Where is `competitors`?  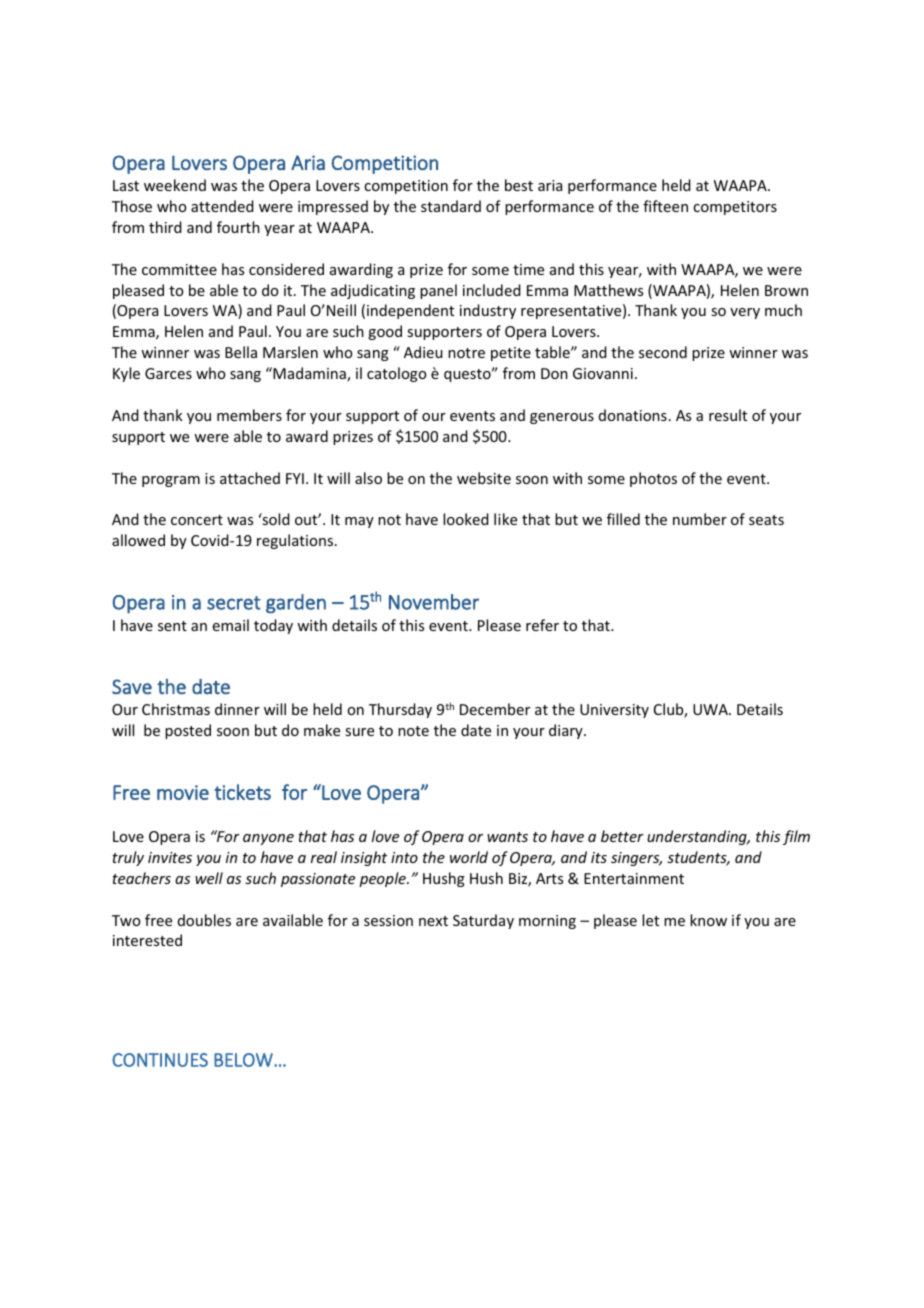
competitors is located at coordinates (735, 208).
